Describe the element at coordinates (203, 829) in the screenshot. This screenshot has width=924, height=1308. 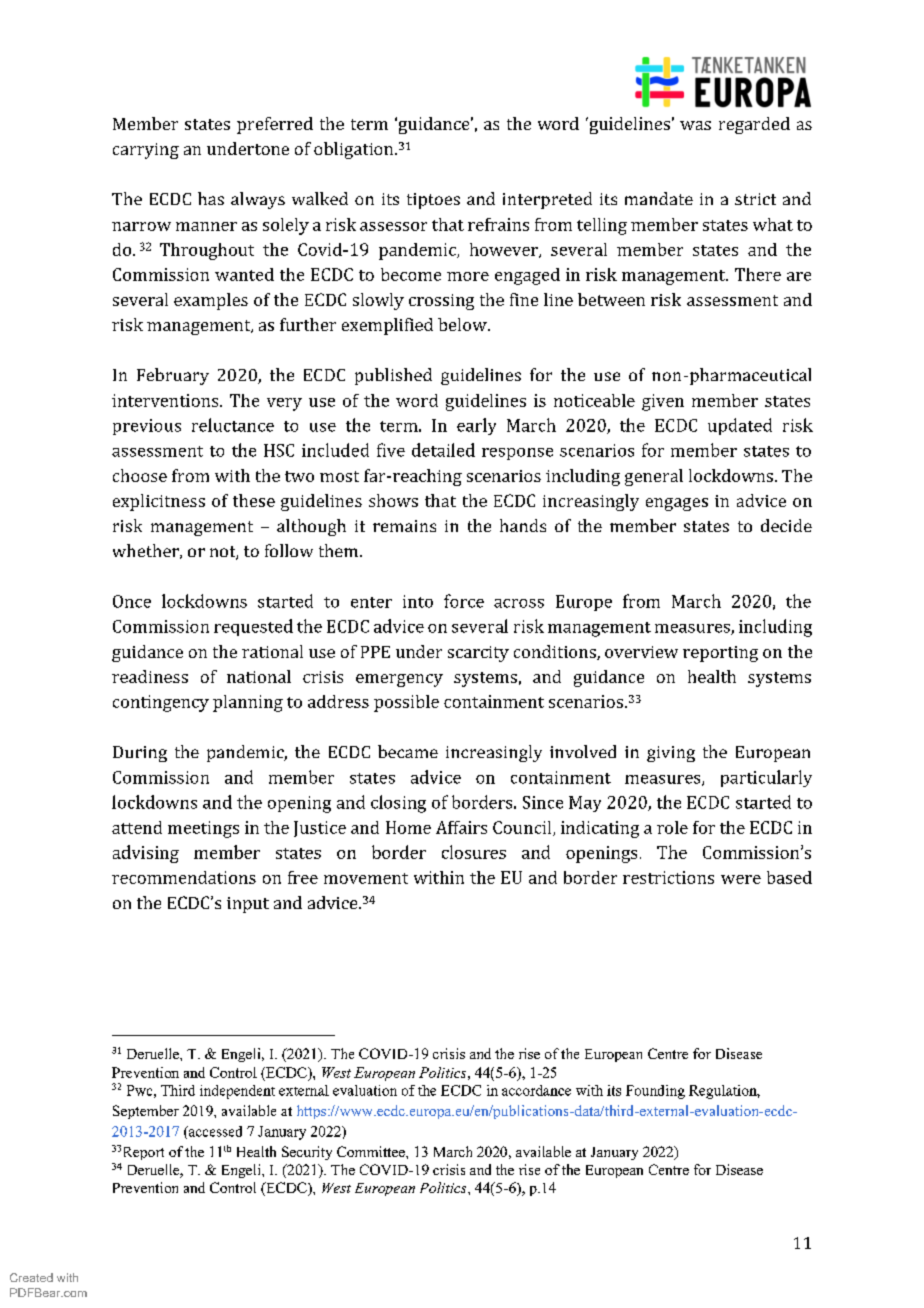
I see `meetings` at that location.
